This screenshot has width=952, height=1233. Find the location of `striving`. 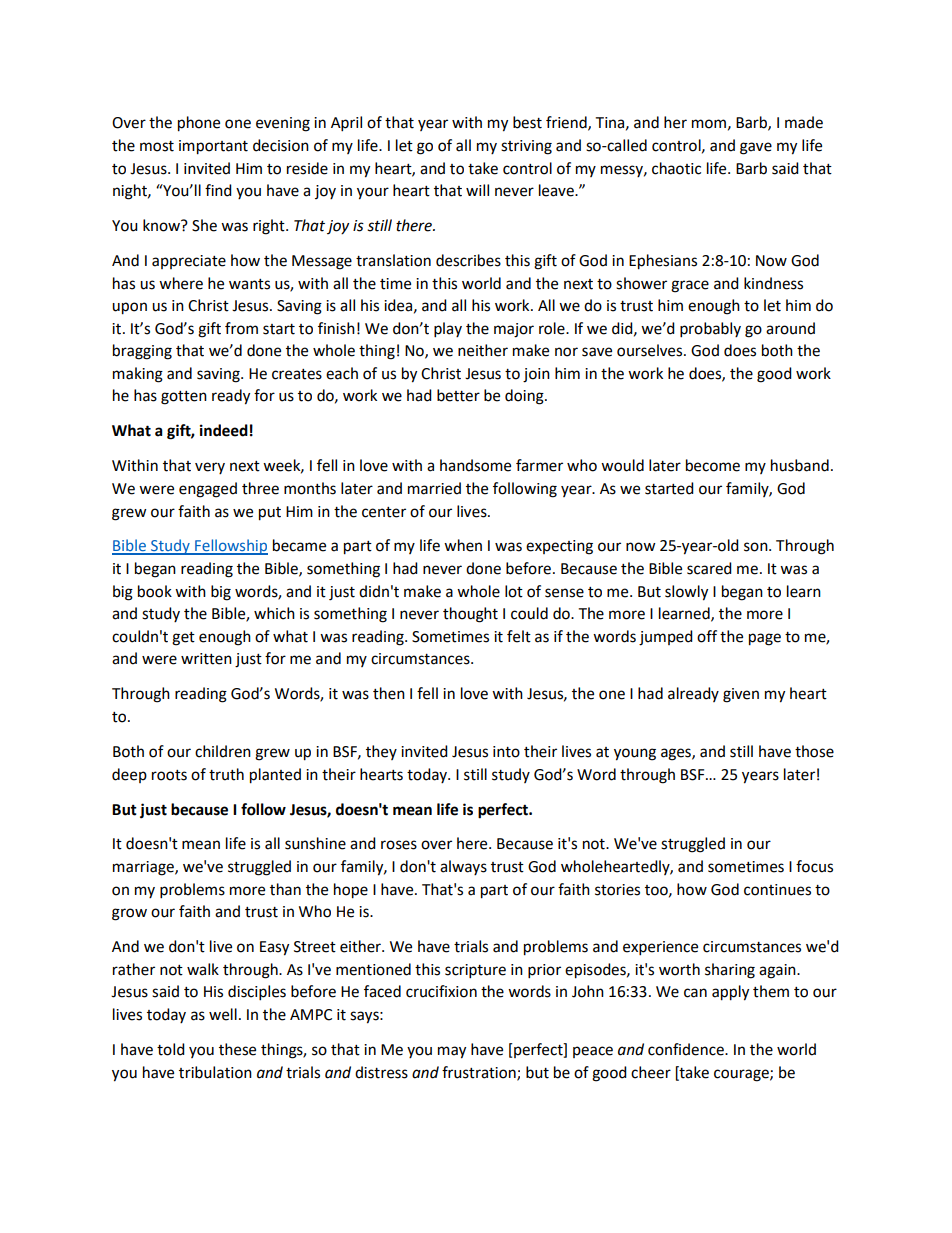

striving is located at coordinates (526, 147).
